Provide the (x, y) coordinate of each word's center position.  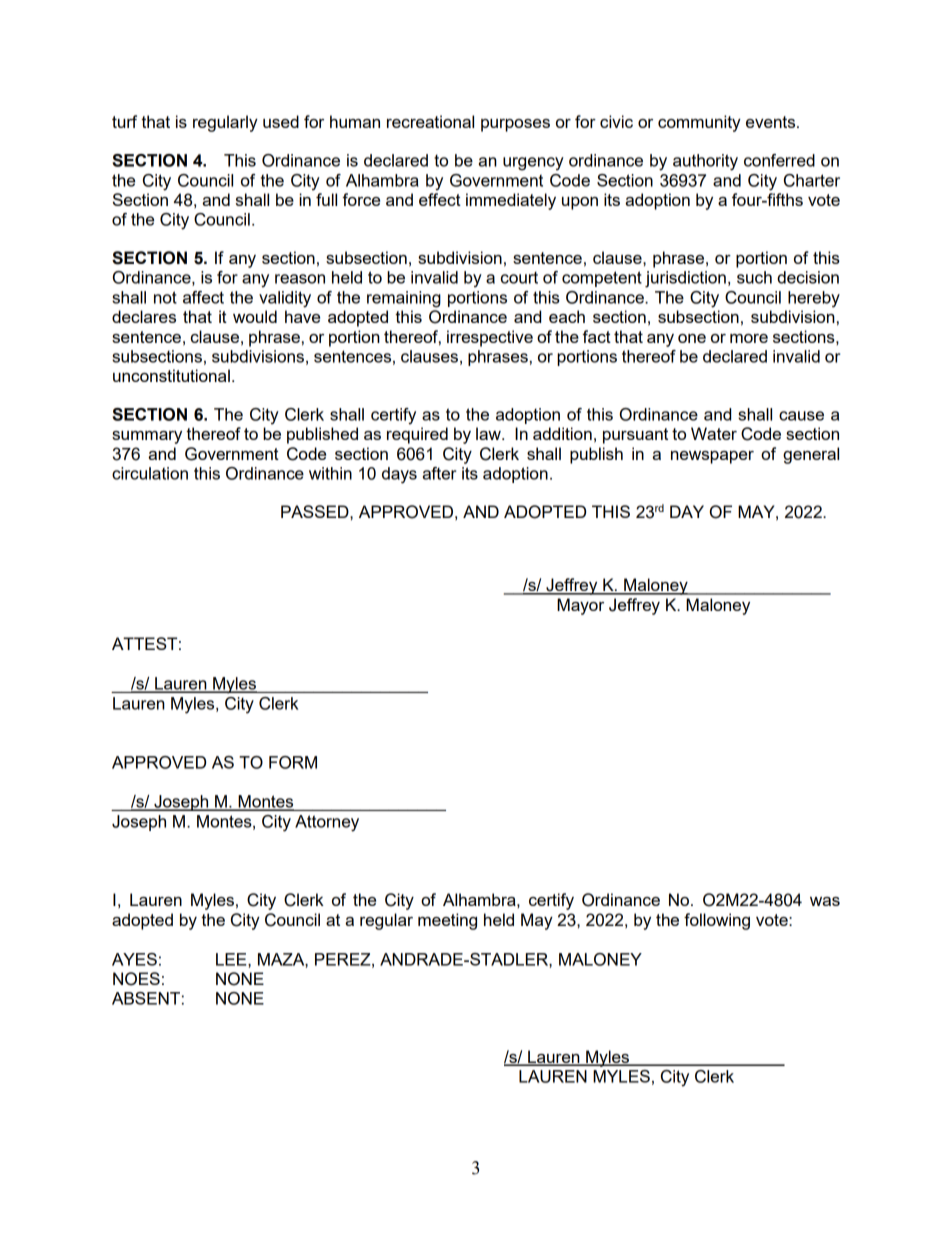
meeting (447, 921)
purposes (515, 125)
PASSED (316, 511)
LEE (232, 959)
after (439, 473)
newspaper (712, 457)
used (281, 121)
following (717, 921)
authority (705, 162)
